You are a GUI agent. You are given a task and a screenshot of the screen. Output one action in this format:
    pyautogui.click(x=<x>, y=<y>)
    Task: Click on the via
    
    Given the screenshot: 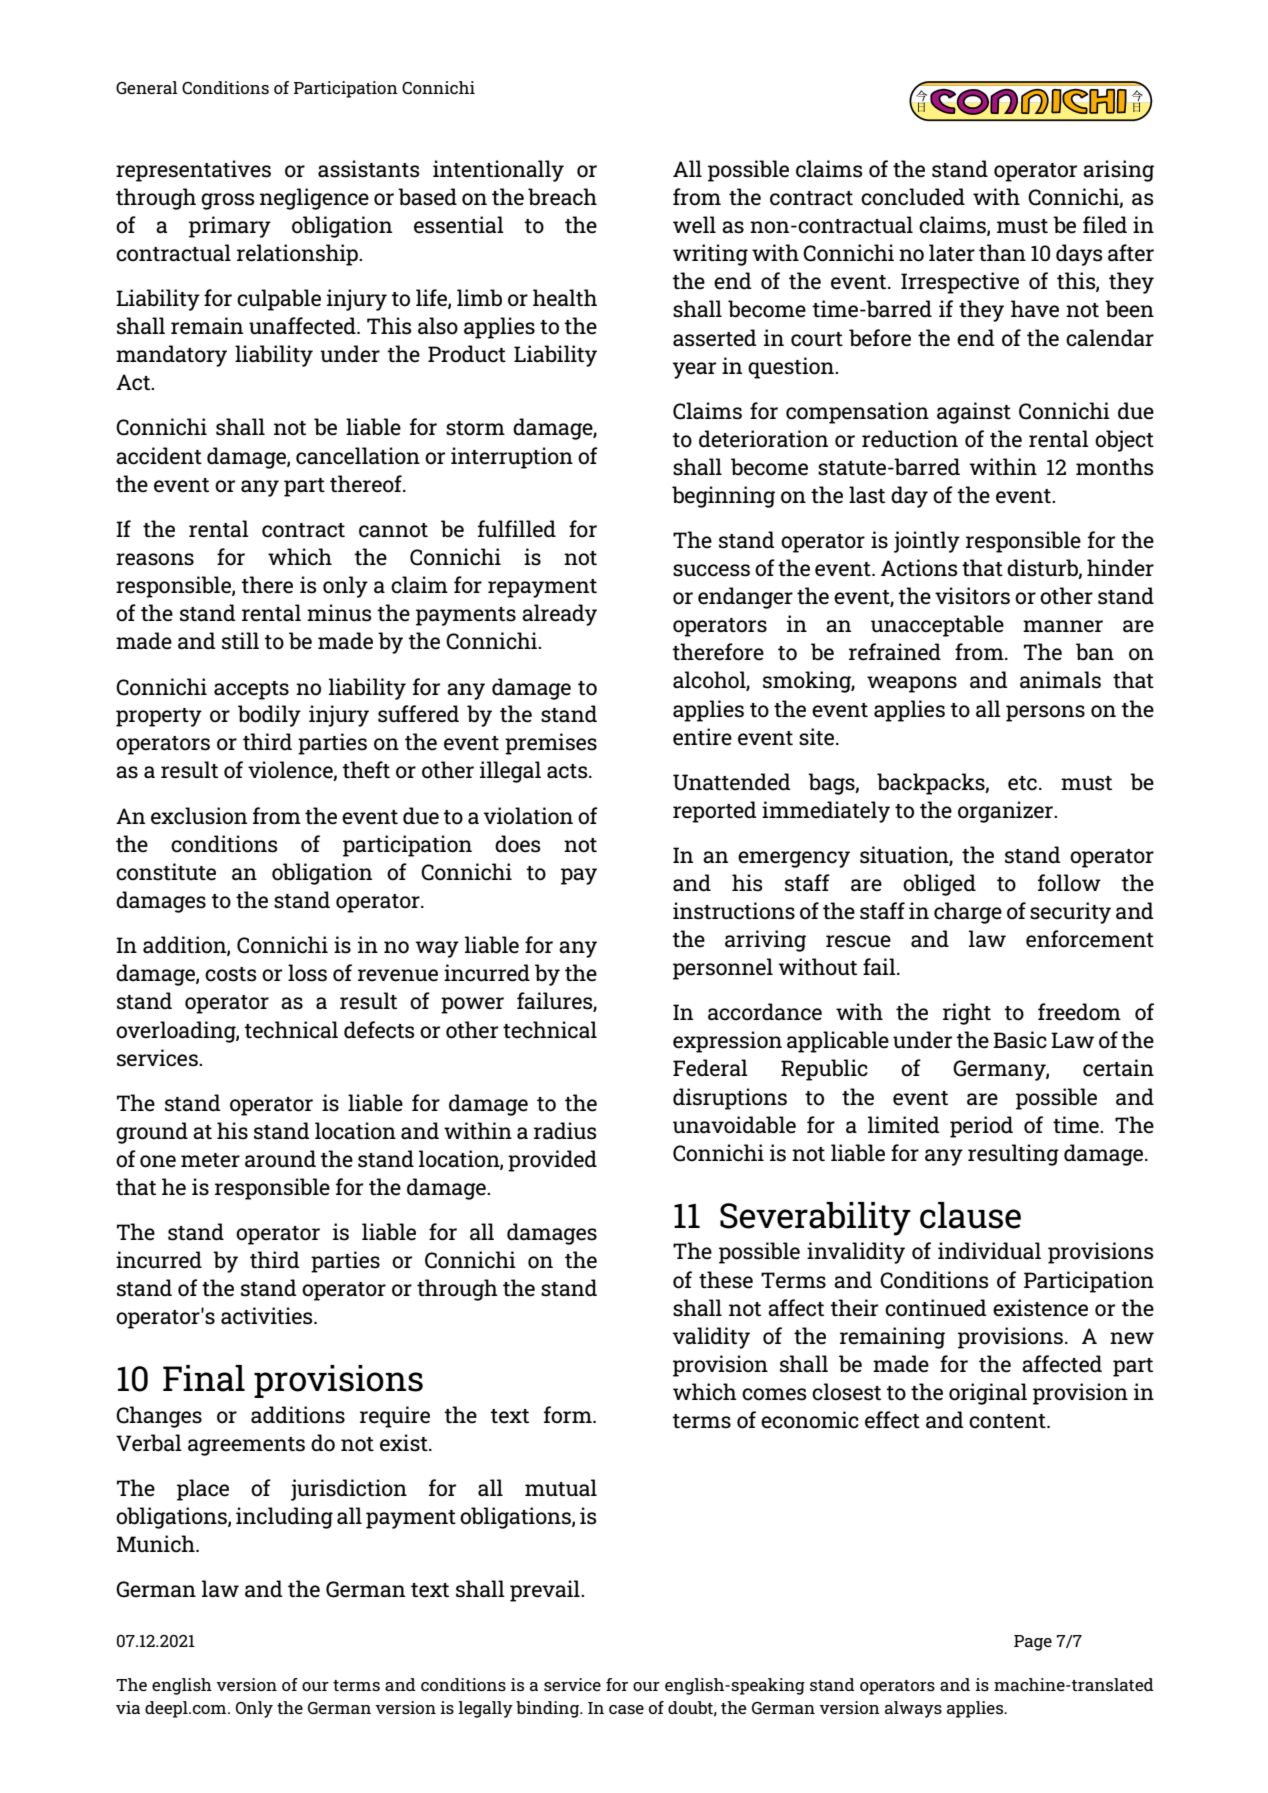 What is the action you would take?
    pyautogui.click(x=128, y=1707)
